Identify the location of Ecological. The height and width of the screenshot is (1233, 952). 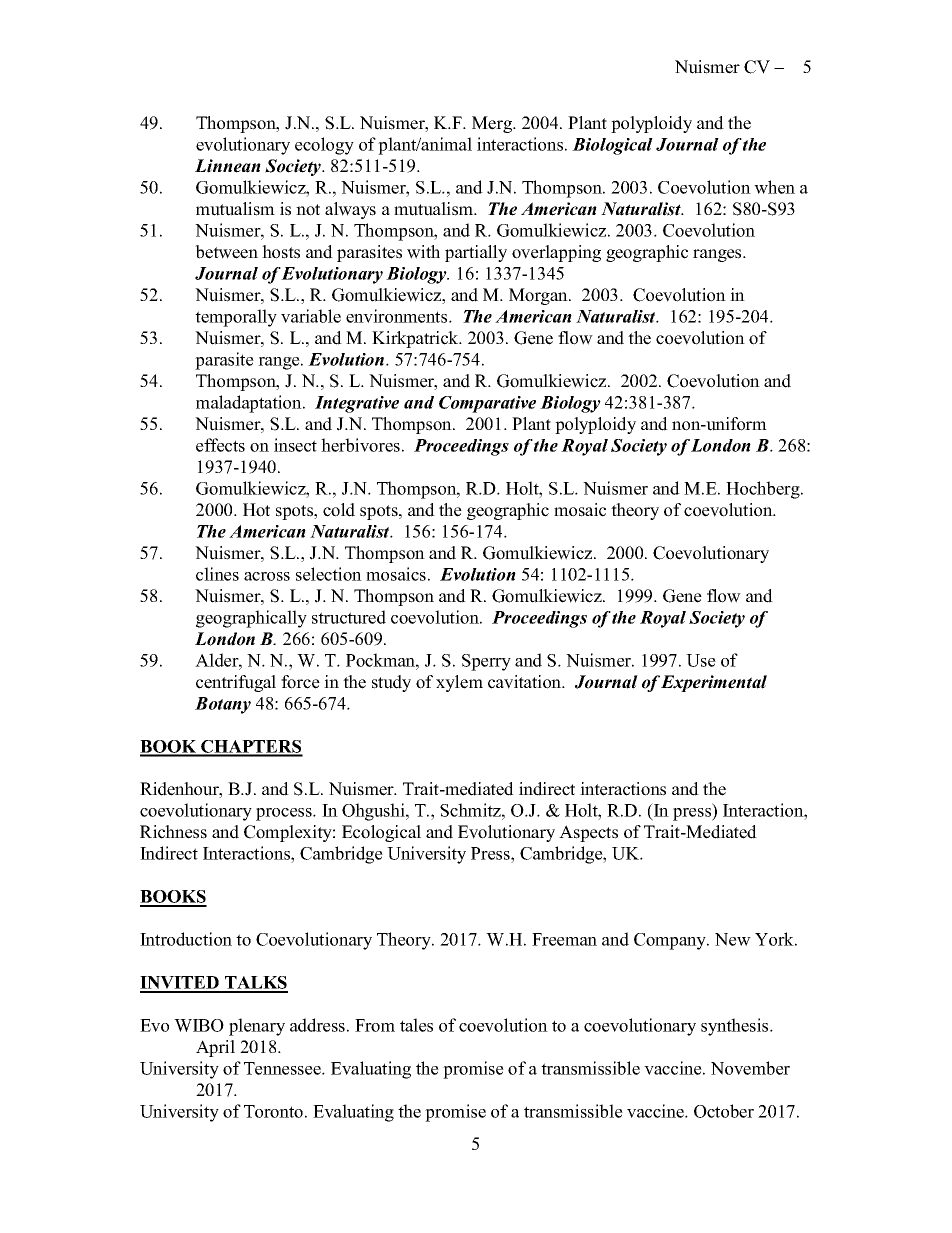
(381, 833).
